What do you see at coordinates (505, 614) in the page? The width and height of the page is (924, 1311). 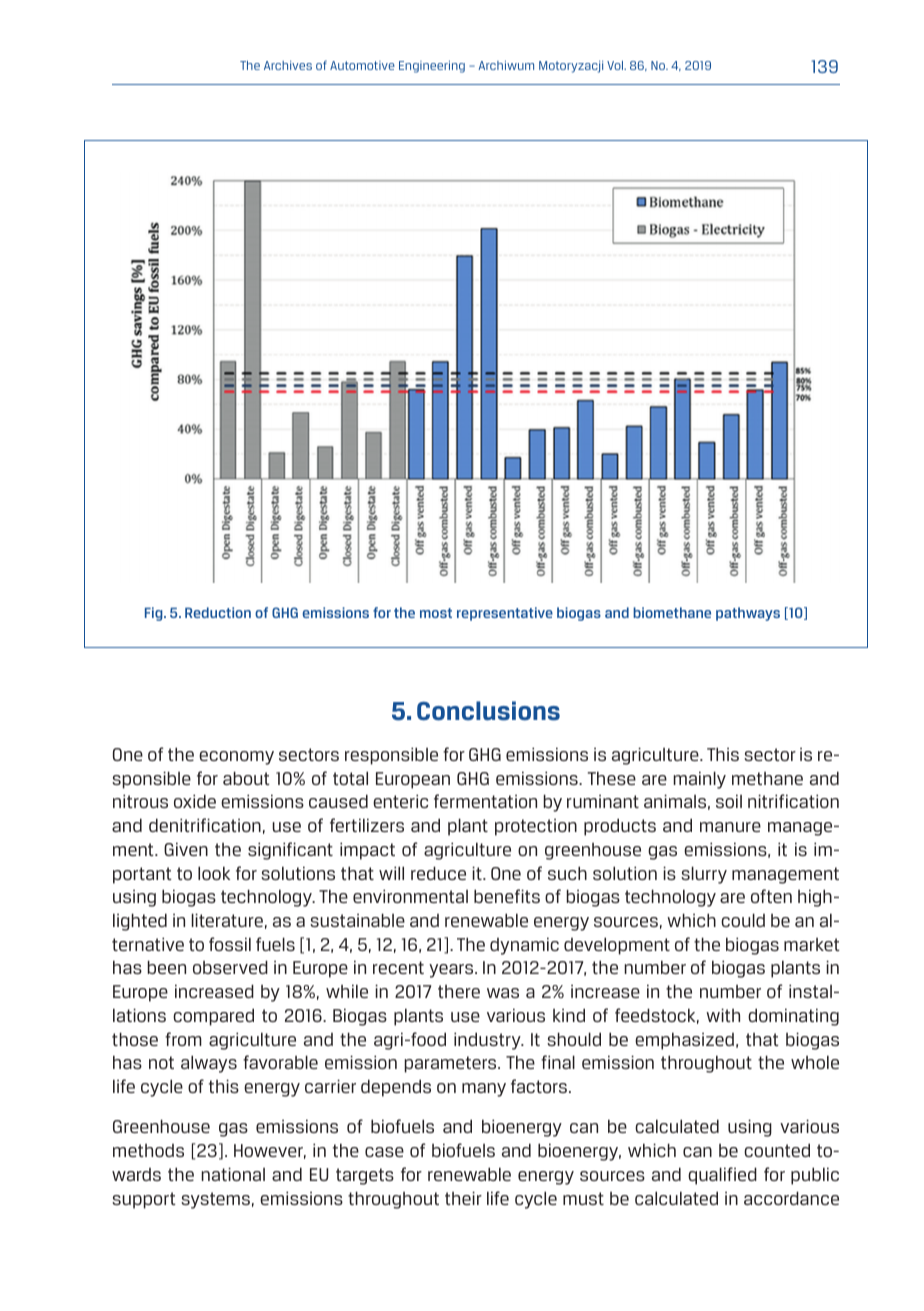 I see `representative` at bounding box center [505, 614].
